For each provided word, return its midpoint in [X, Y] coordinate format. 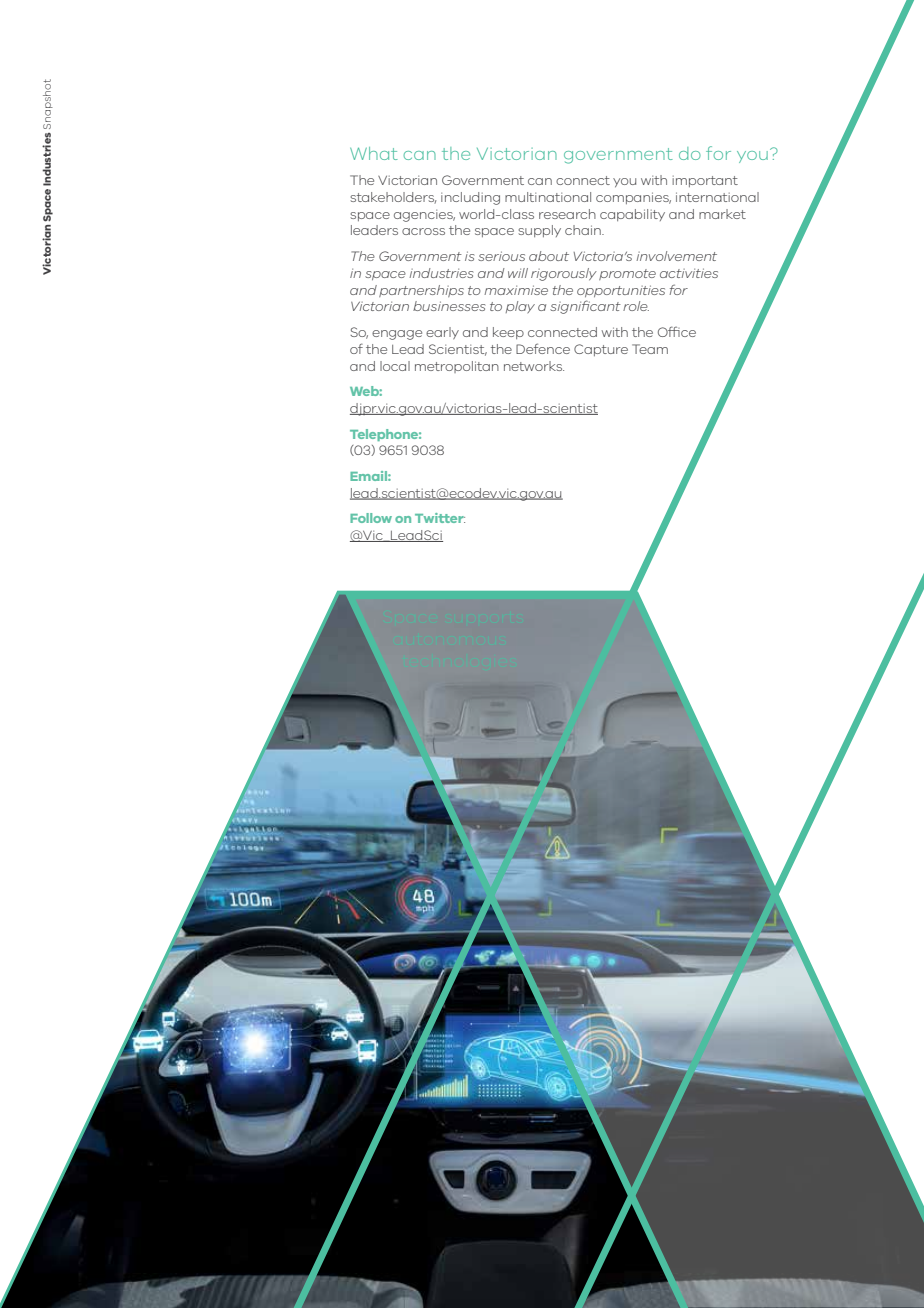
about [549, 256]
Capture [601, 350]
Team [650, 349]
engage [397, 335]
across [423, 231]
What [374, 153]
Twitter [440, 518]
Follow [371, 518]
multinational [548, 197]
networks [534, 366]
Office [677, 331]
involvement [676, 256]
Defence [543, 348]
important [705, 181]
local [395, 366]
